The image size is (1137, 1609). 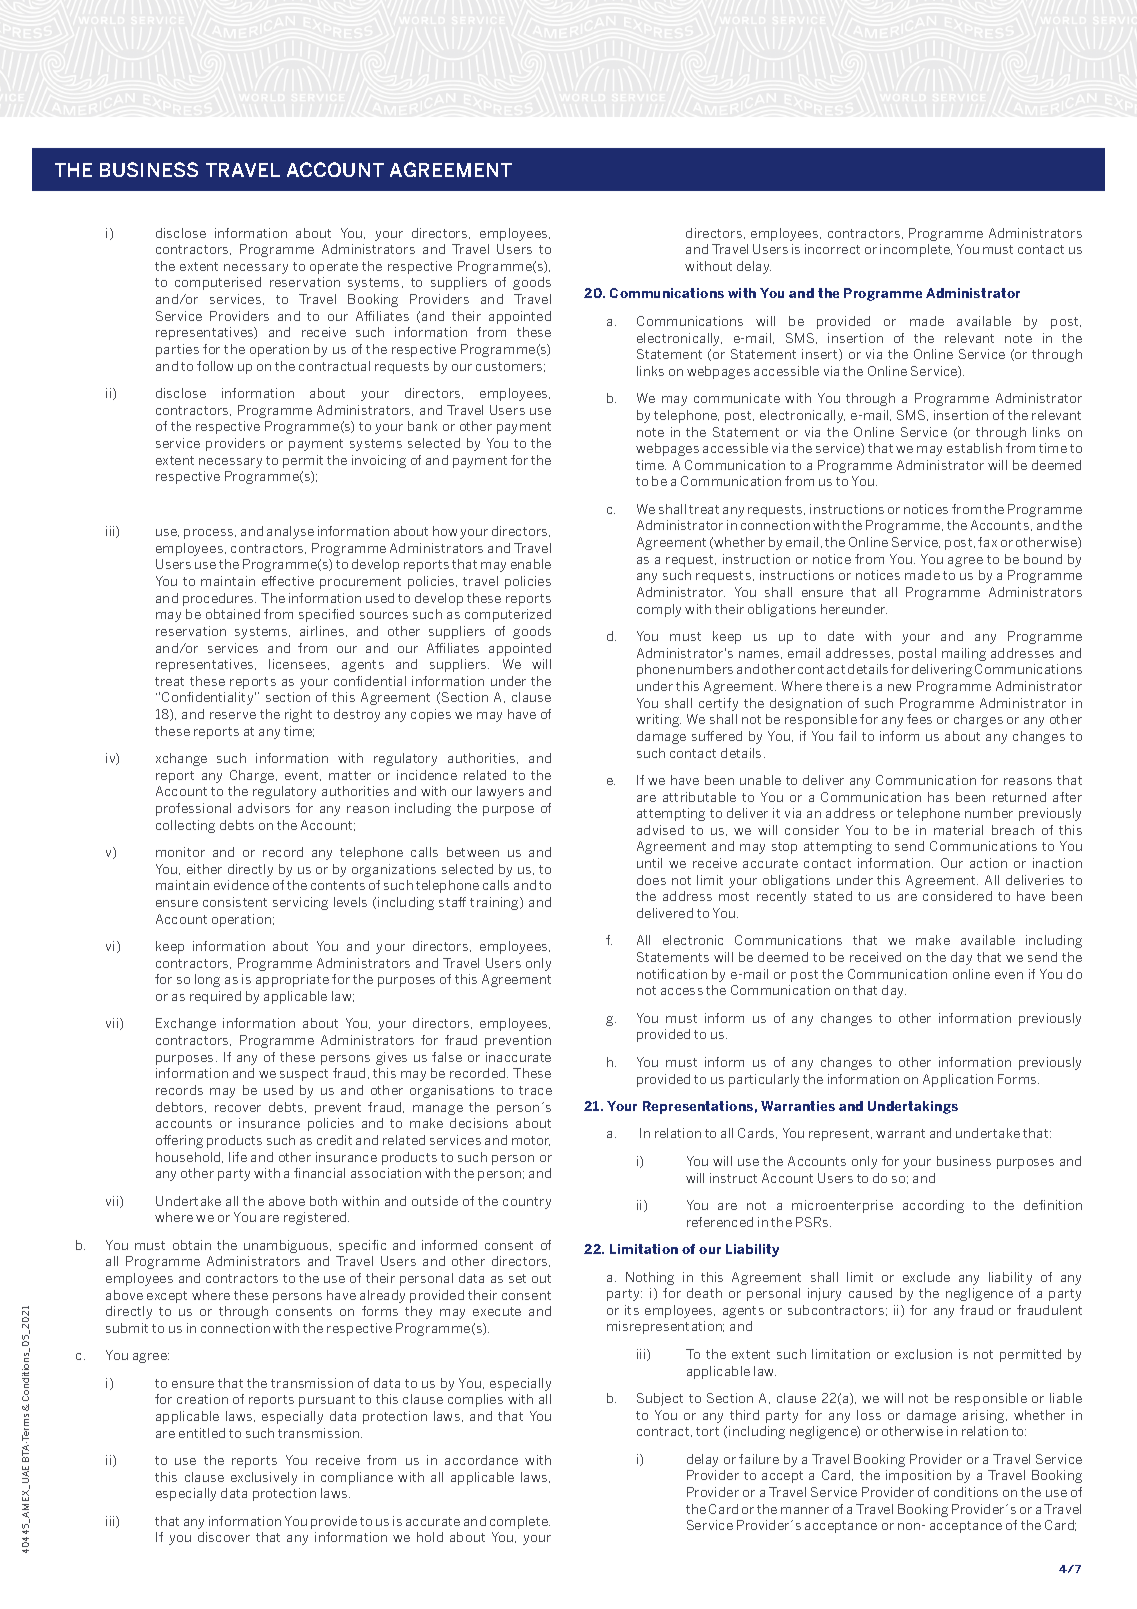 I want to click on fax, so click(x=987, y=542).
